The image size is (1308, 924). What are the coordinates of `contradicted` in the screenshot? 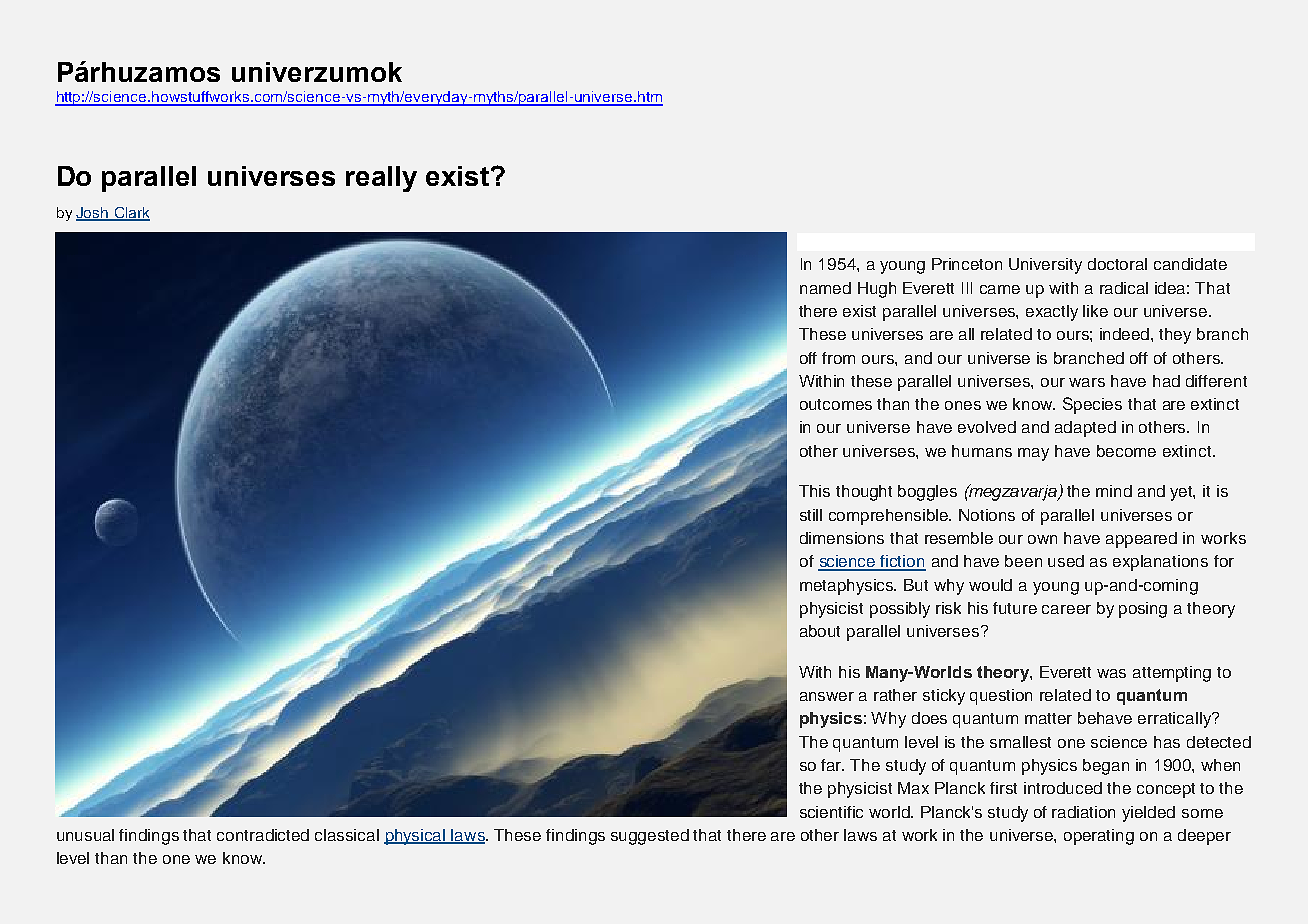 It's located at (263, 835).
